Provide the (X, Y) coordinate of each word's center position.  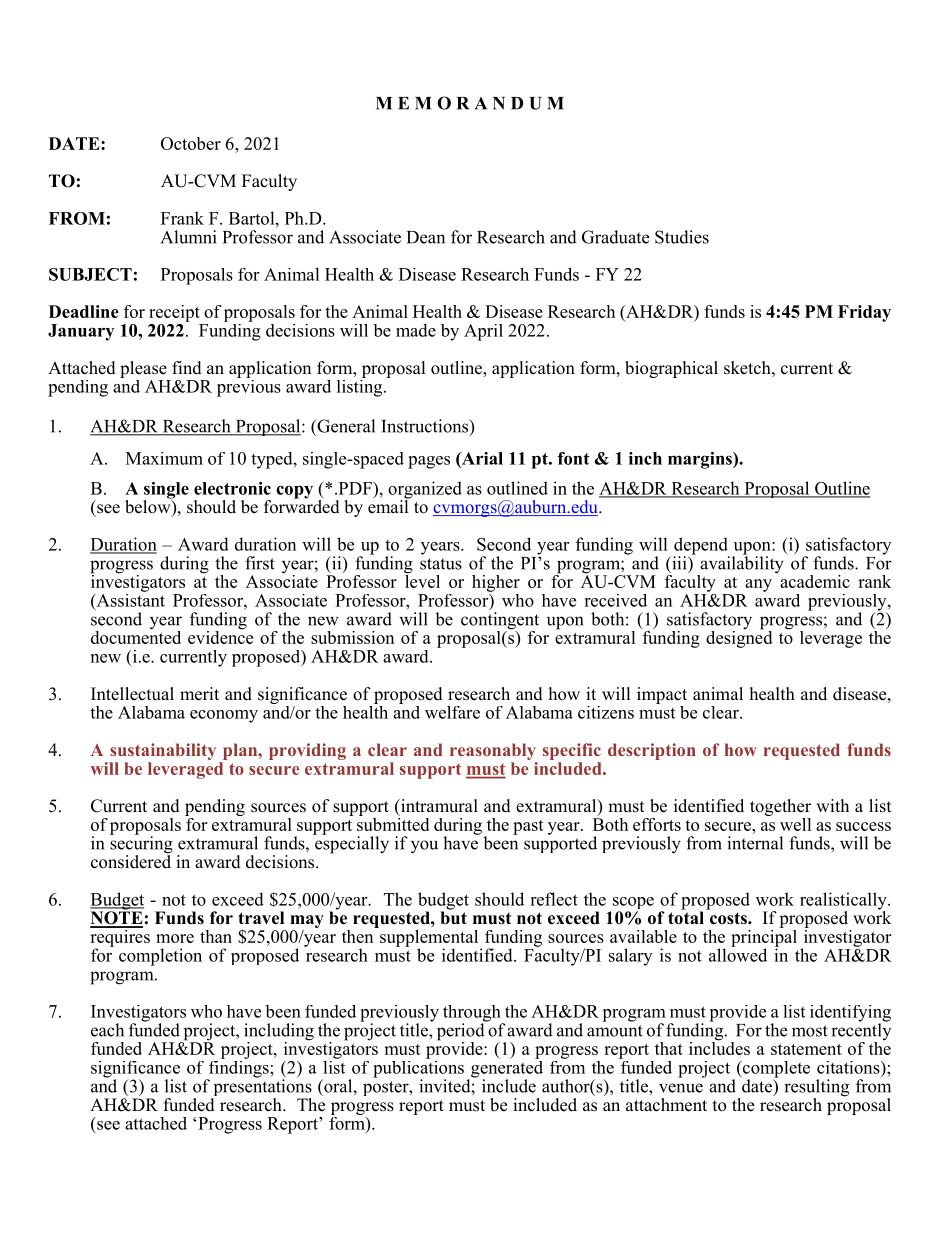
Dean (426, 237)
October (191, 143)
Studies (682, 237)
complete (775, 1070)
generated (507, 1069)
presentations (261, 1088)
